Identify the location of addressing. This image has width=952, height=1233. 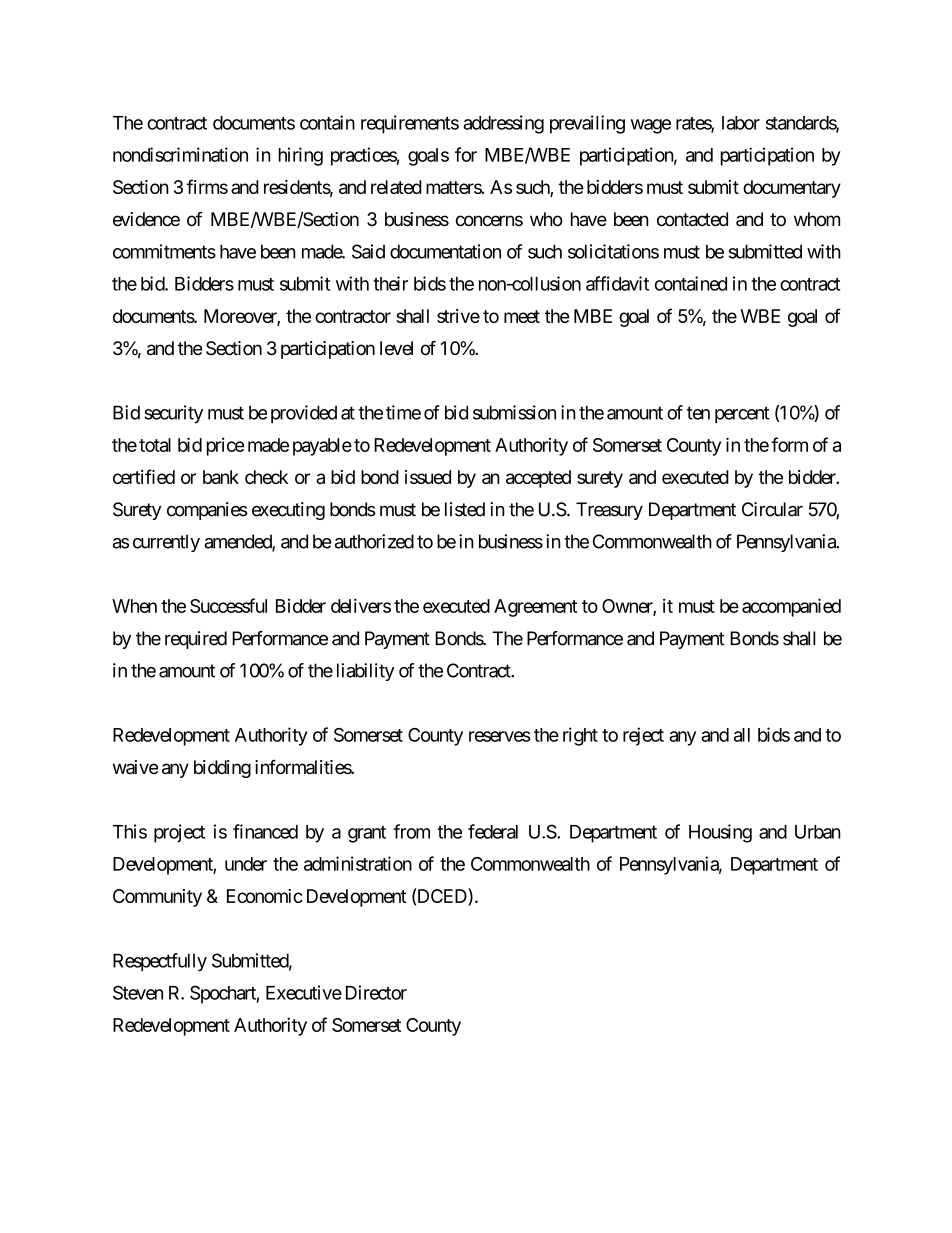
(503, 124).
